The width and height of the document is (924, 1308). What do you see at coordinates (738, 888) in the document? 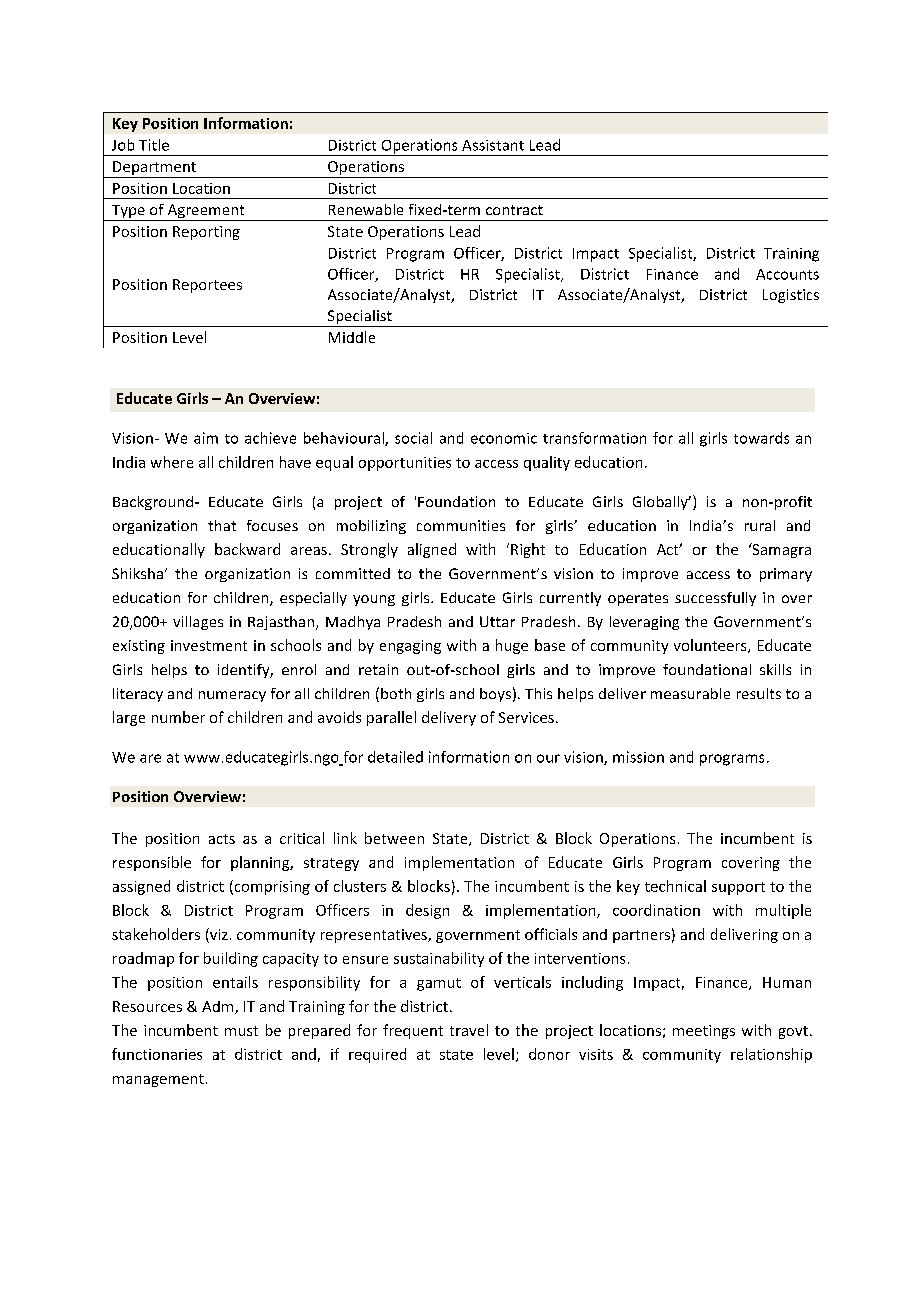
I see `support` at bounding box center [738, 888].
